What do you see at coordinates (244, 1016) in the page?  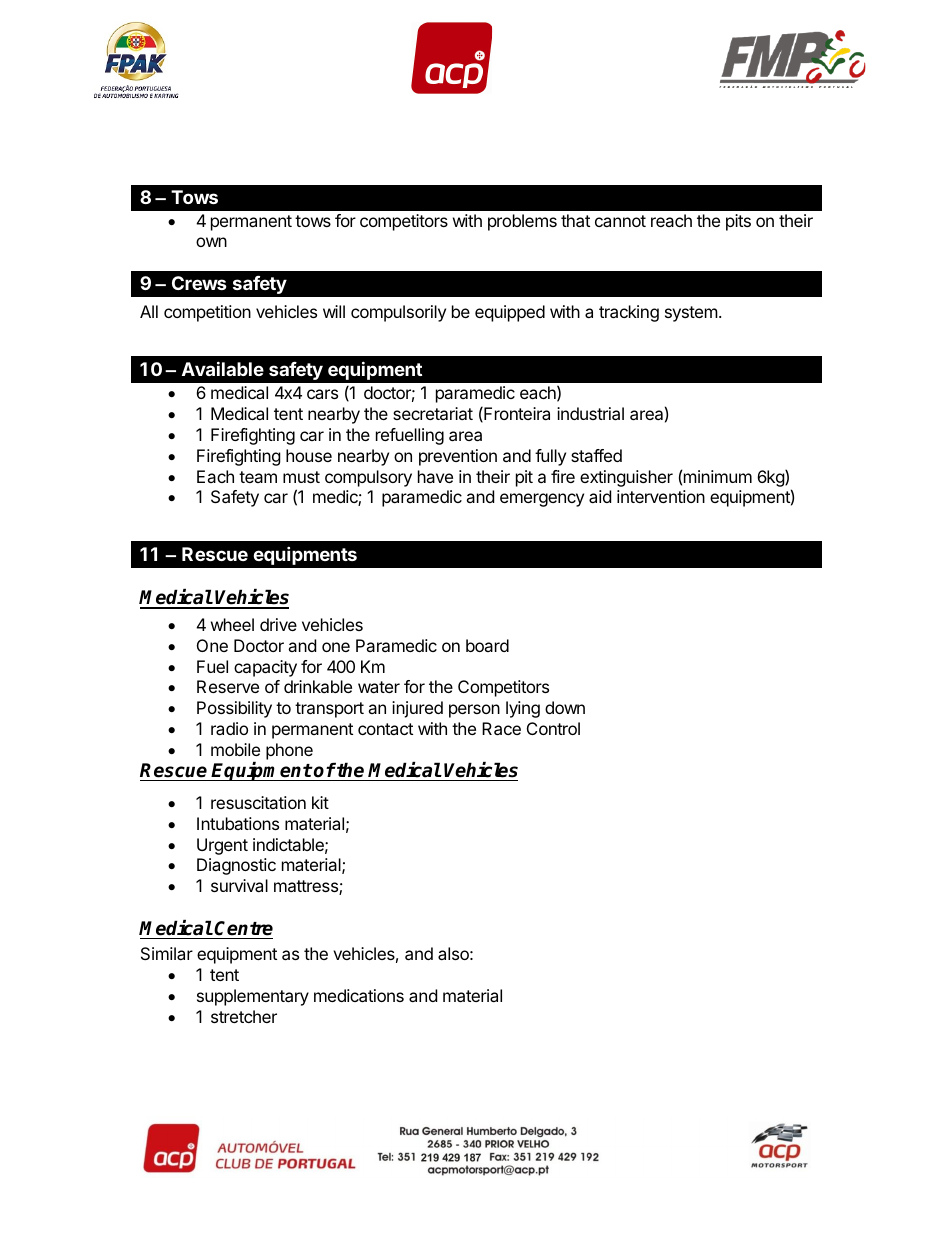 I see `stretcher` at bounding box center [244, 1016].
